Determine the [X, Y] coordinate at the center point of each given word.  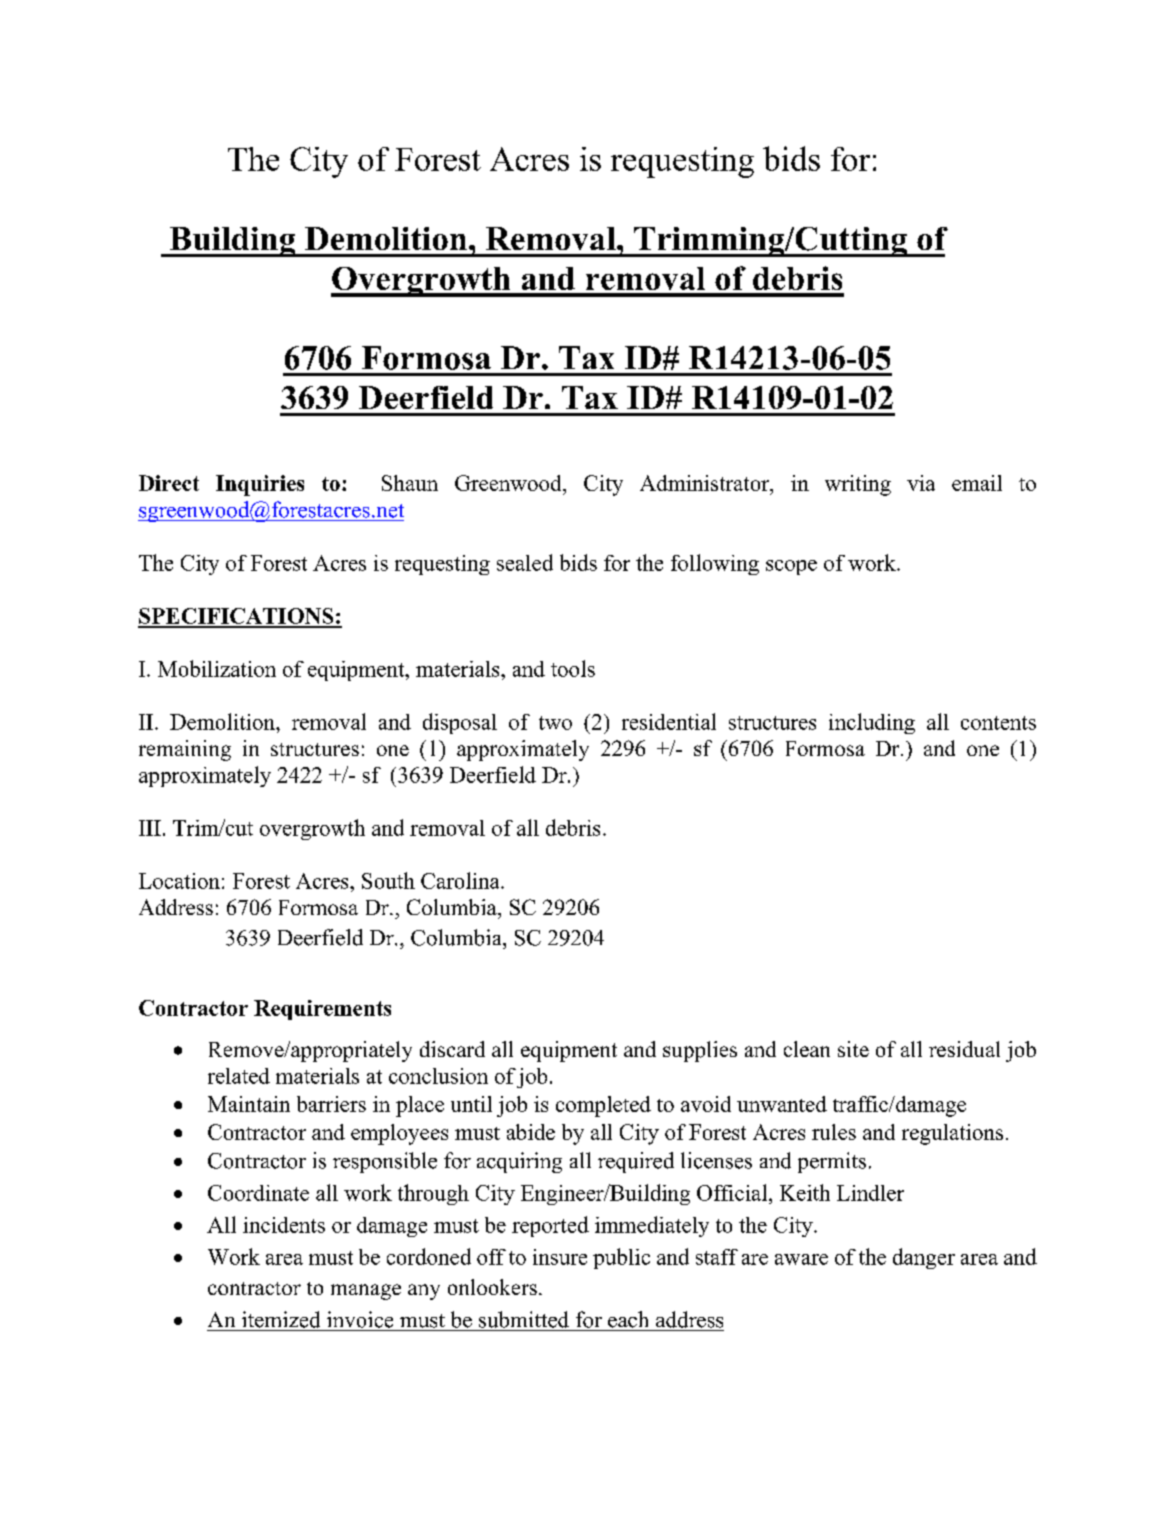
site [853, 1049]
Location [179, 881]
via [921, 483]
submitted [524, 1319]
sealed [525, 562]
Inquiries [260, 485]
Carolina [461, 880]
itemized [281, 1319]
